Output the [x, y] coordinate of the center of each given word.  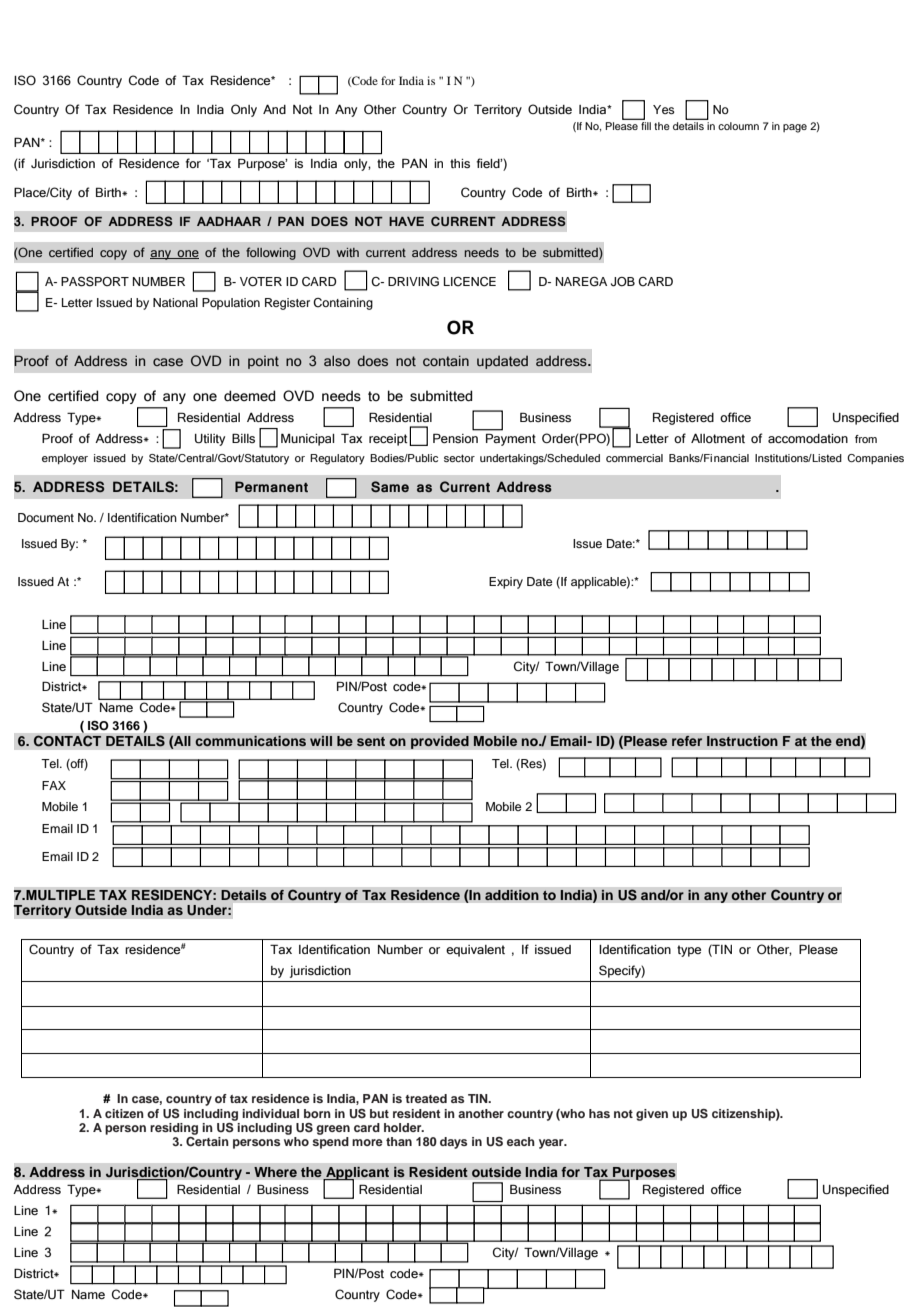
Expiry [506, 583]
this [460, 163]
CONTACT [67, 741]
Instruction [742, 741]
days [453, 1143]
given [652, 1115]
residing [174, 1129]
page [795, 128]
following [271, 253]
